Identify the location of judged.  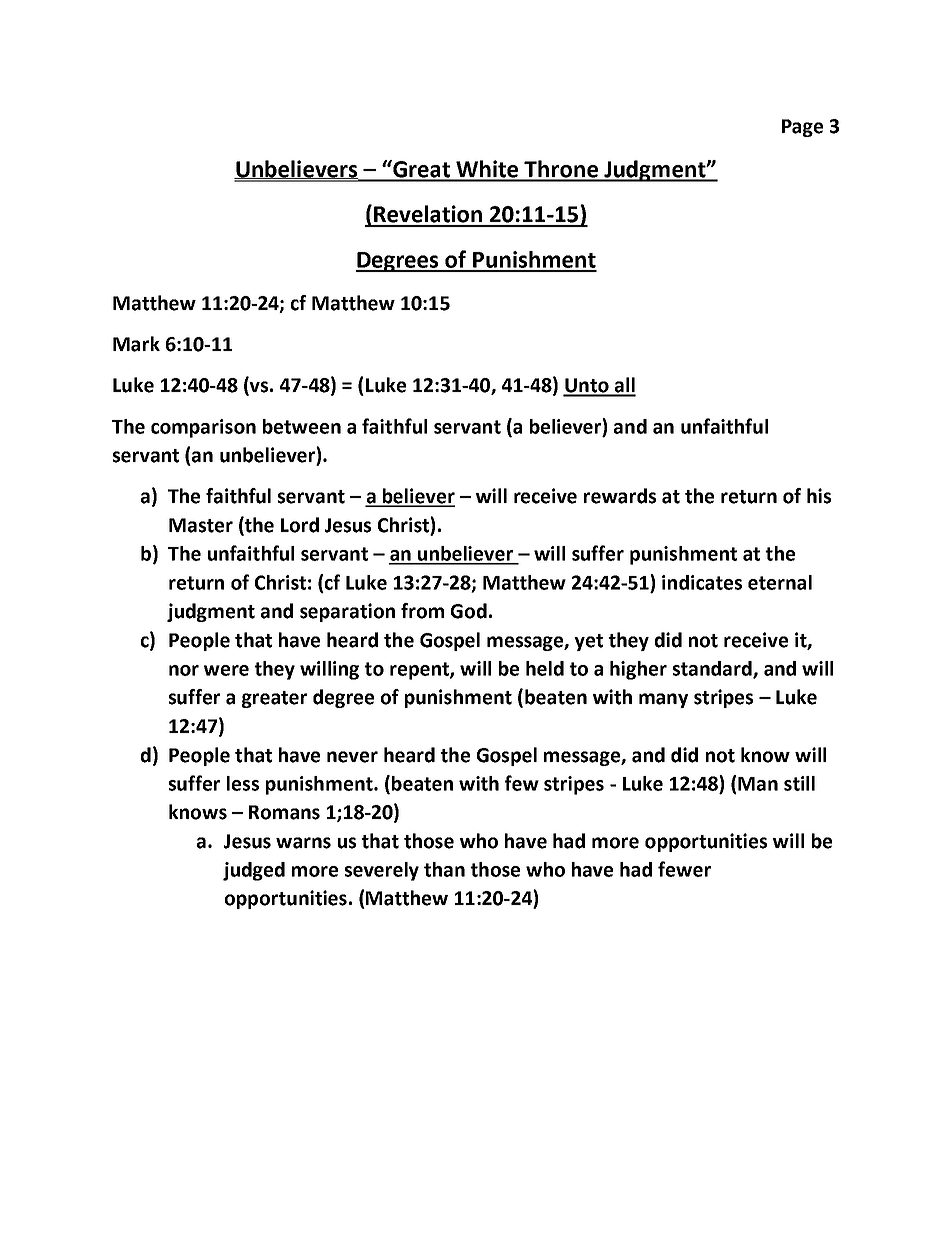
(254, 871).
